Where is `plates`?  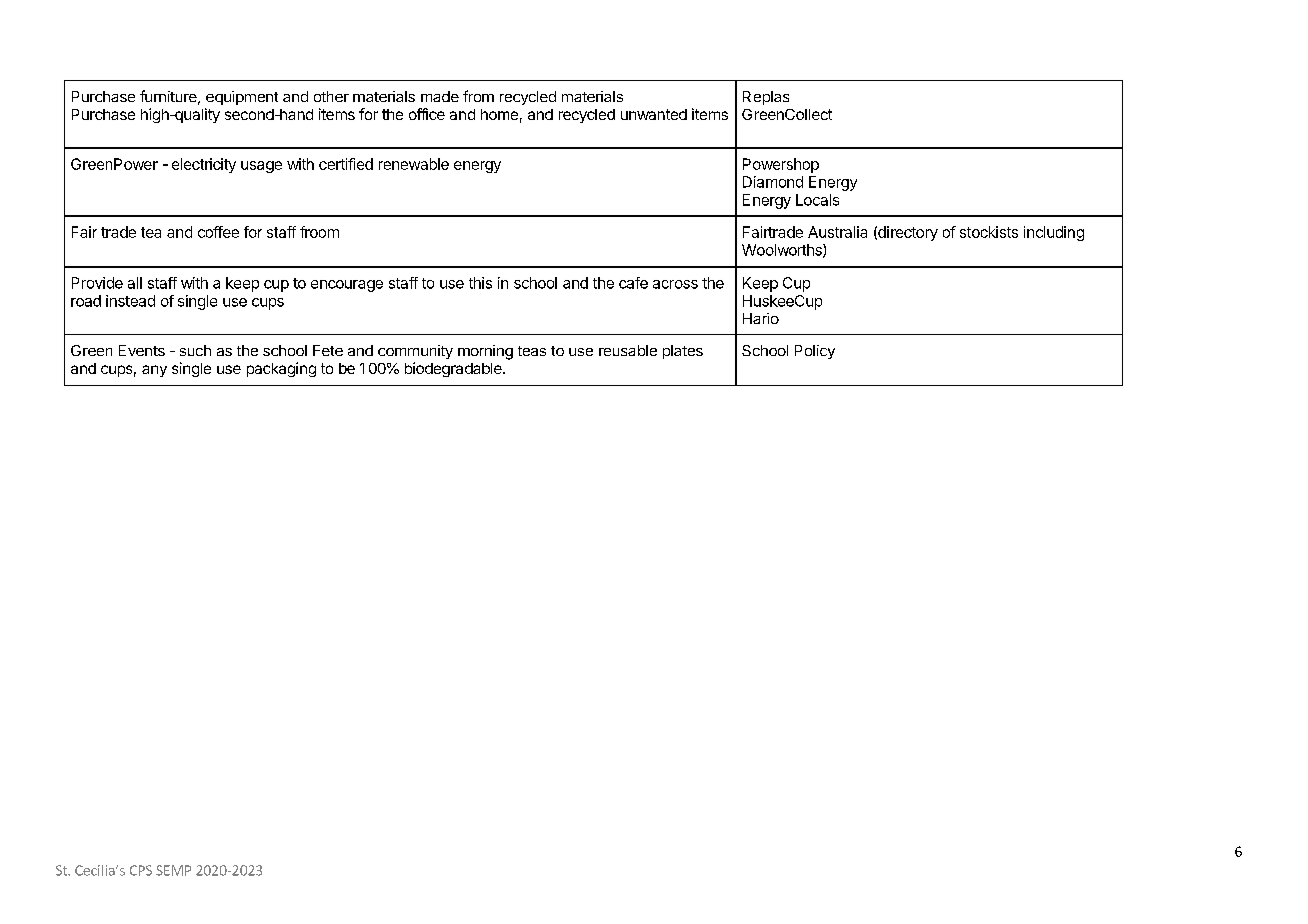 plates is located at coordinates (683, 352).
